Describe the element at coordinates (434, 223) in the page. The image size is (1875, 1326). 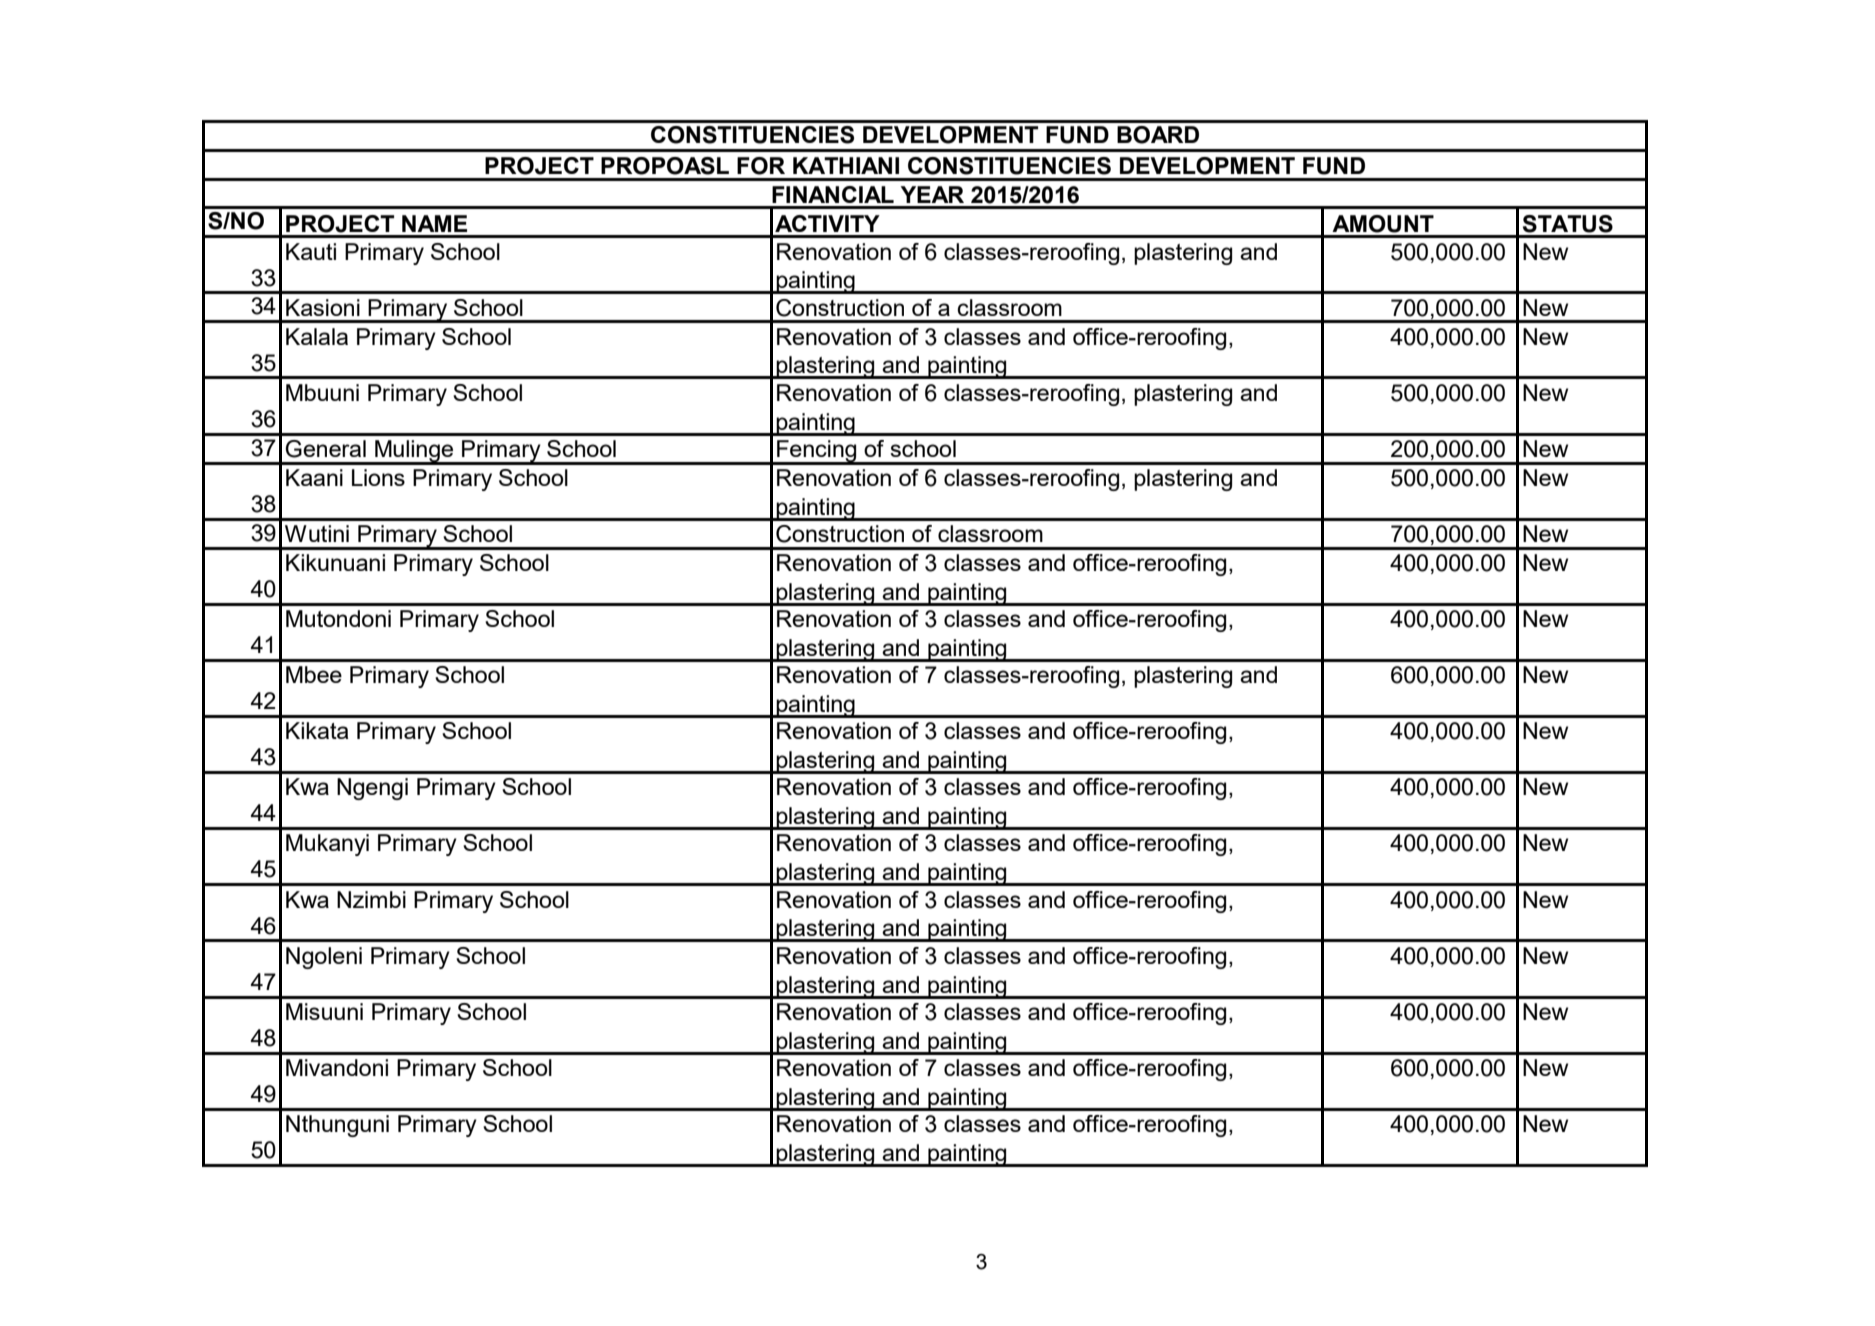
I see `NAME` at that location.
